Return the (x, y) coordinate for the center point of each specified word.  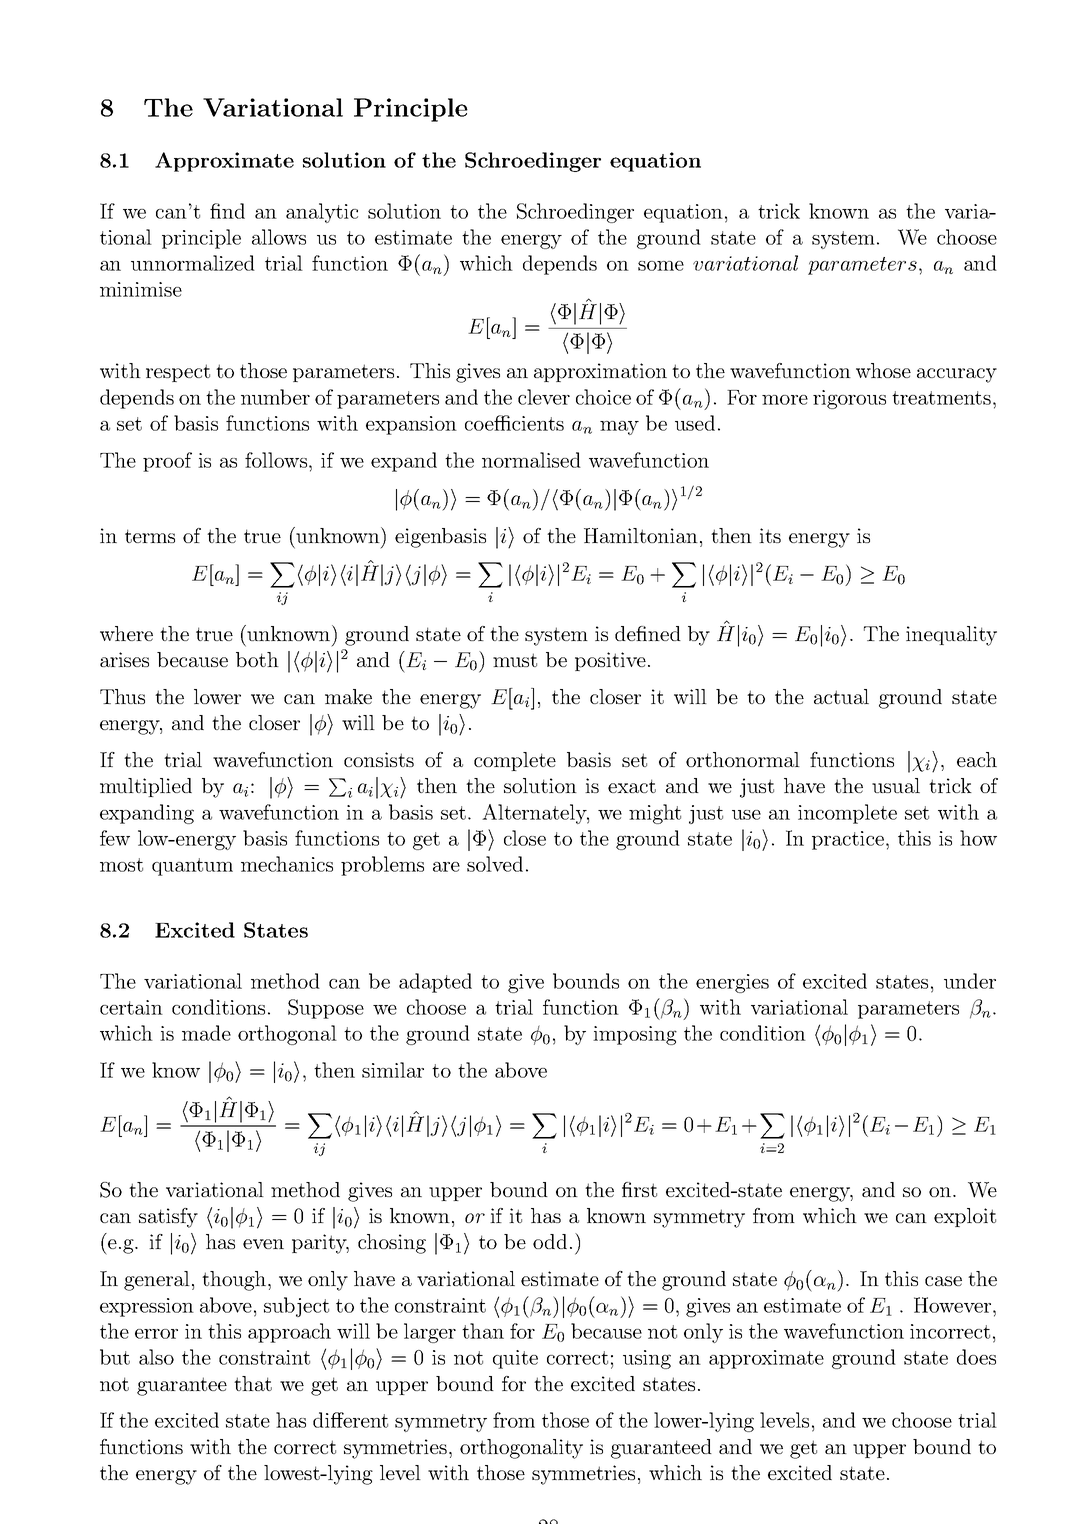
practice (849, 840)
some (661, 266)
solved (495, 864)
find (227, 211)
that (253, 1383)
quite (515, 1359)
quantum (192, 867)
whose (883, 370)
